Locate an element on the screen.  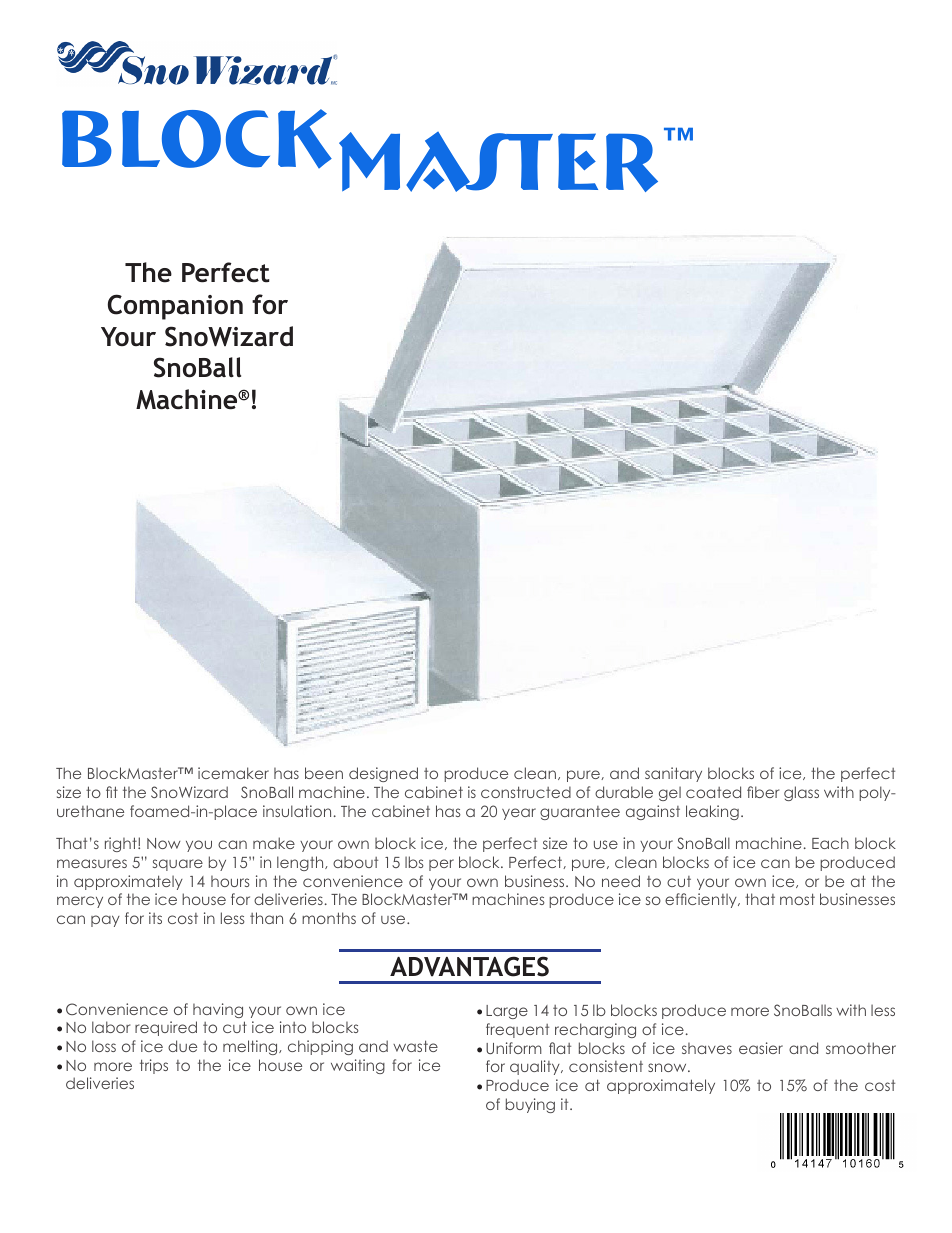
designed is located at coordinates (383, 774).
